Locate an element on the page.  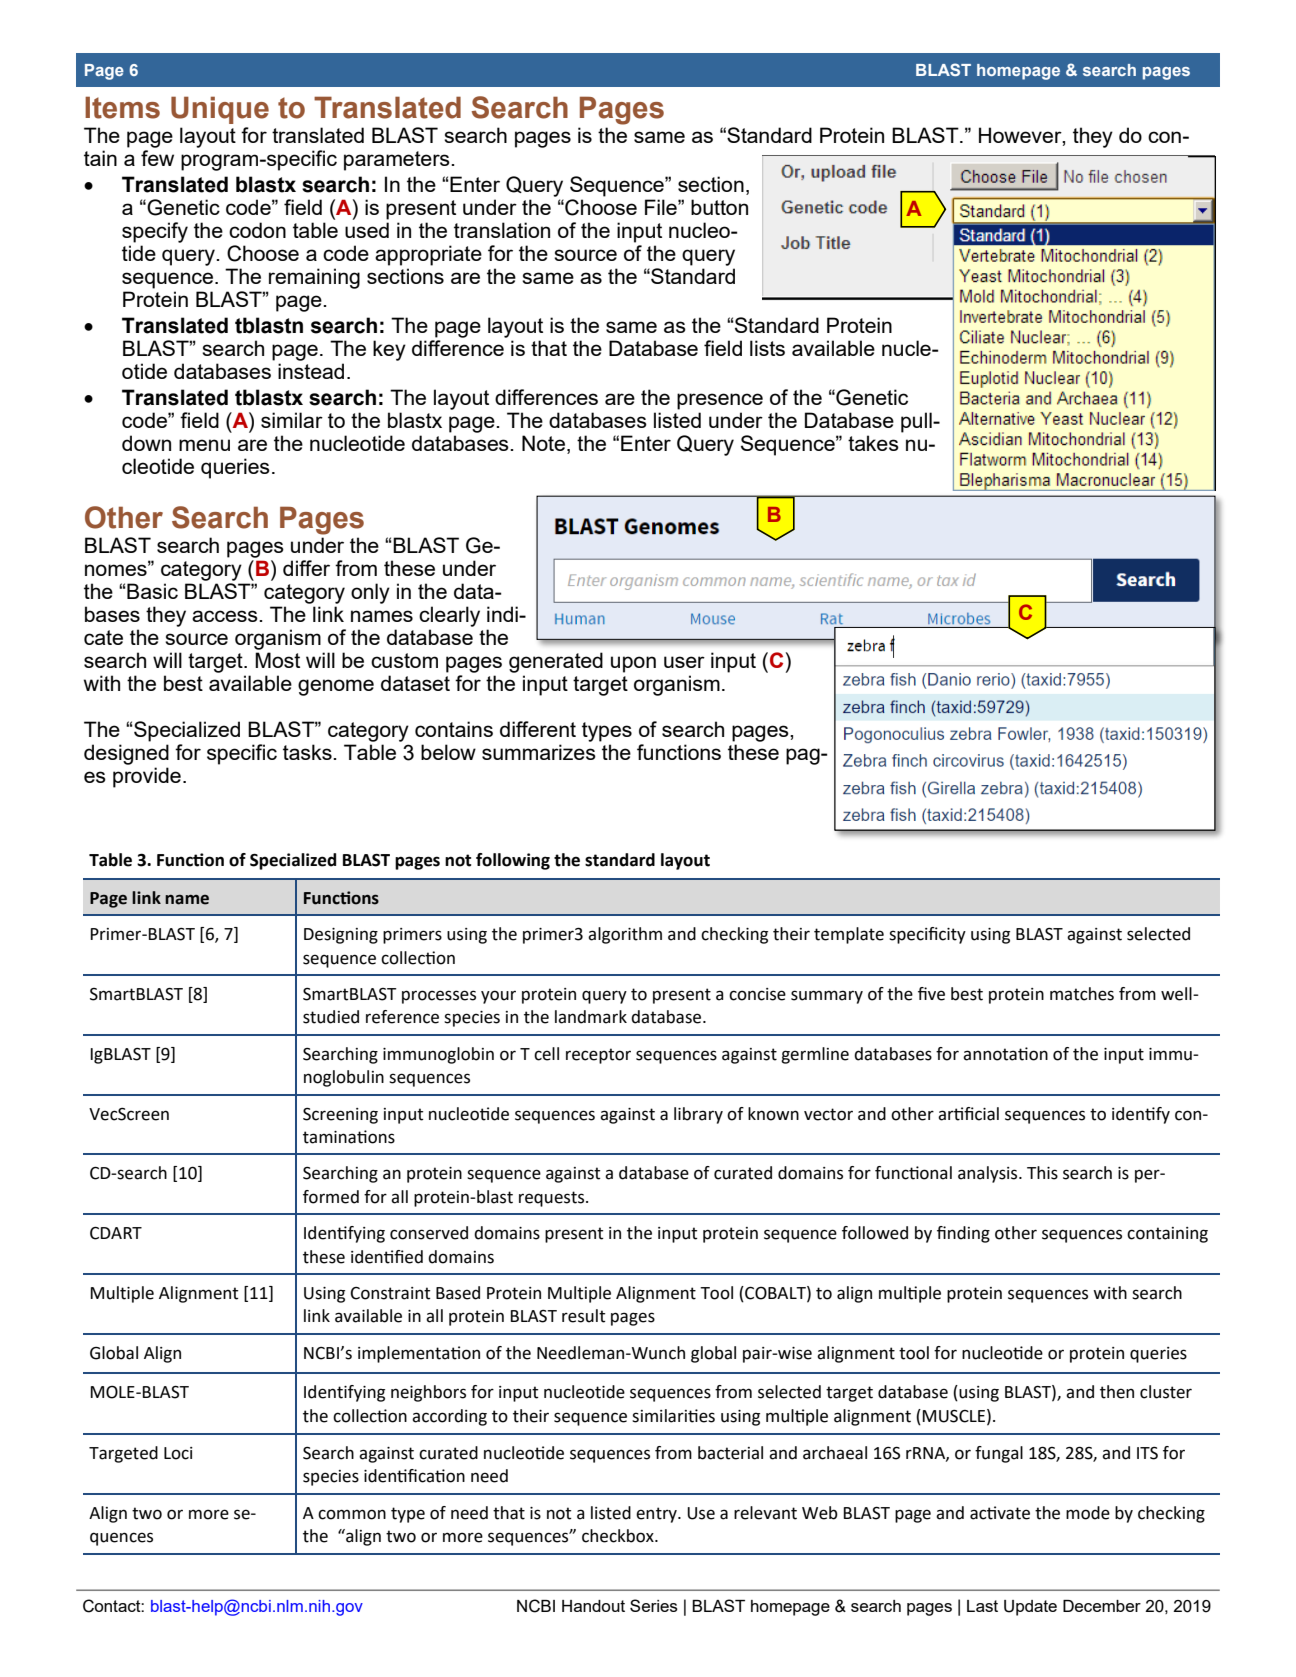
algorithm is located at coordinates (625, 935).
